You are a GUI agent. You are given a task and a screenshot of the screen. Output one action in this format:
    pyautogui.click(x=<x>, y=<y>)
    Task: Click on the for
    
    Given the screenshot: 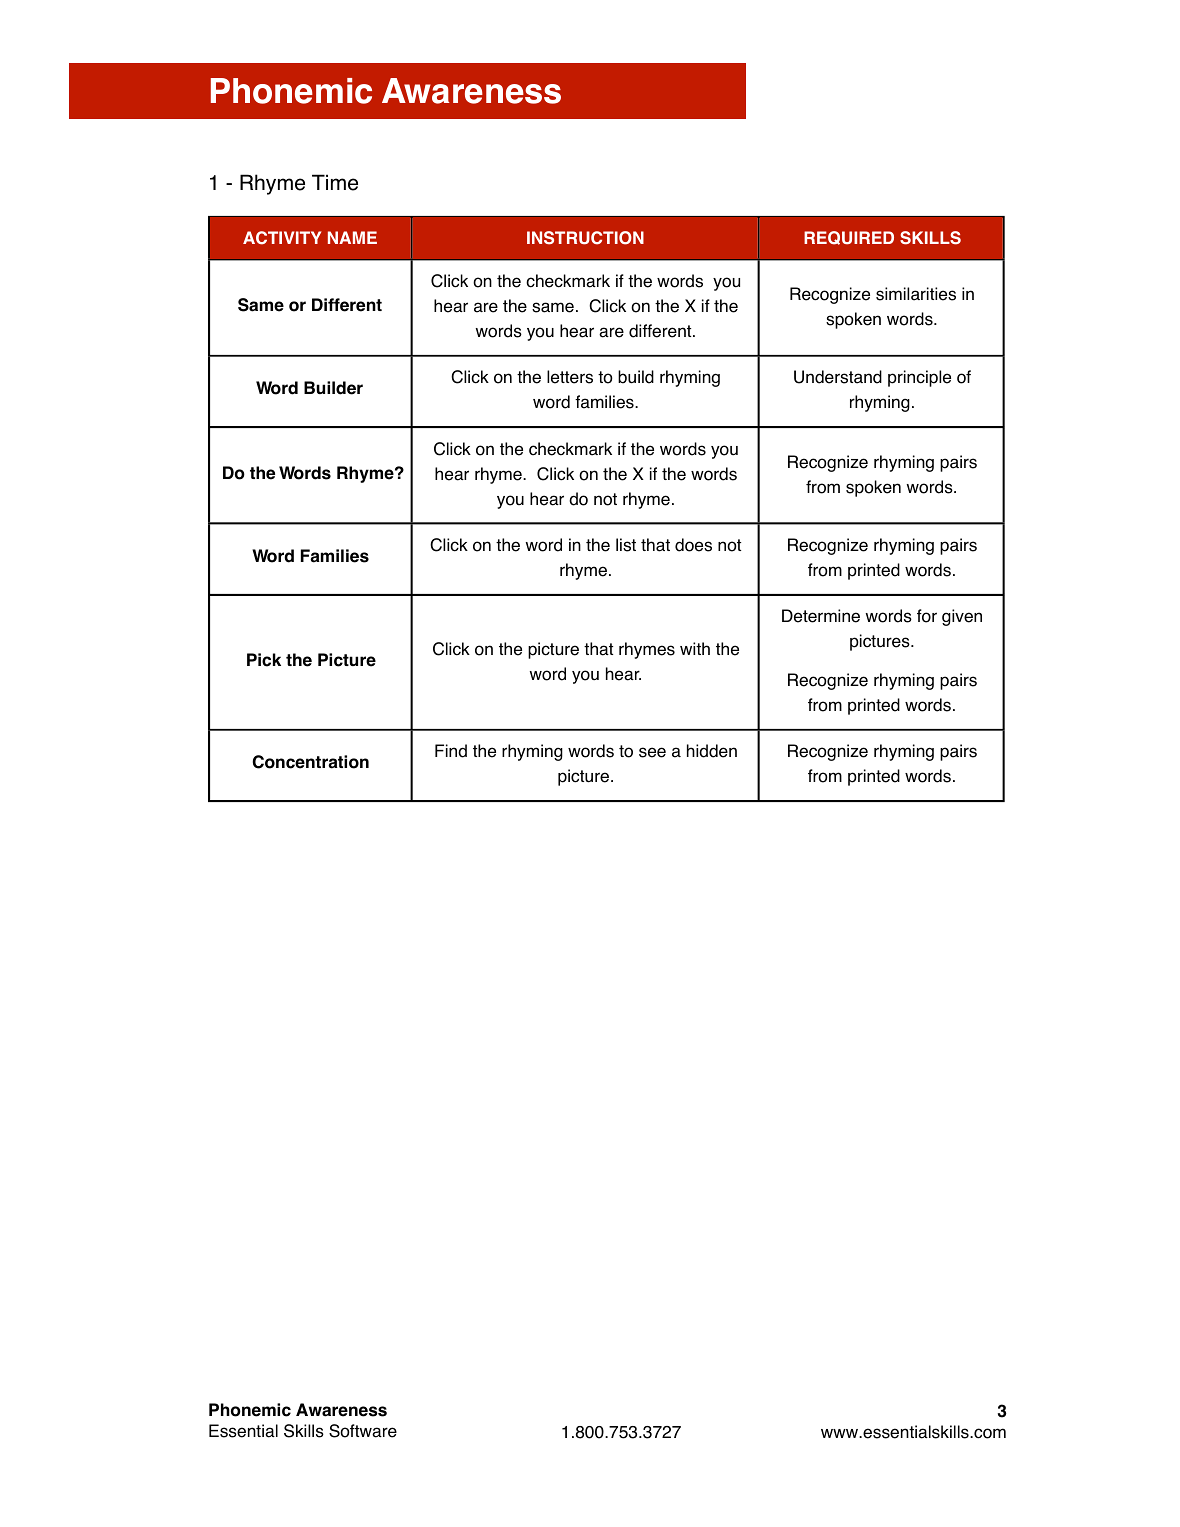 What is the action you would take?
    pyautogui.click(x=927, y=616)
